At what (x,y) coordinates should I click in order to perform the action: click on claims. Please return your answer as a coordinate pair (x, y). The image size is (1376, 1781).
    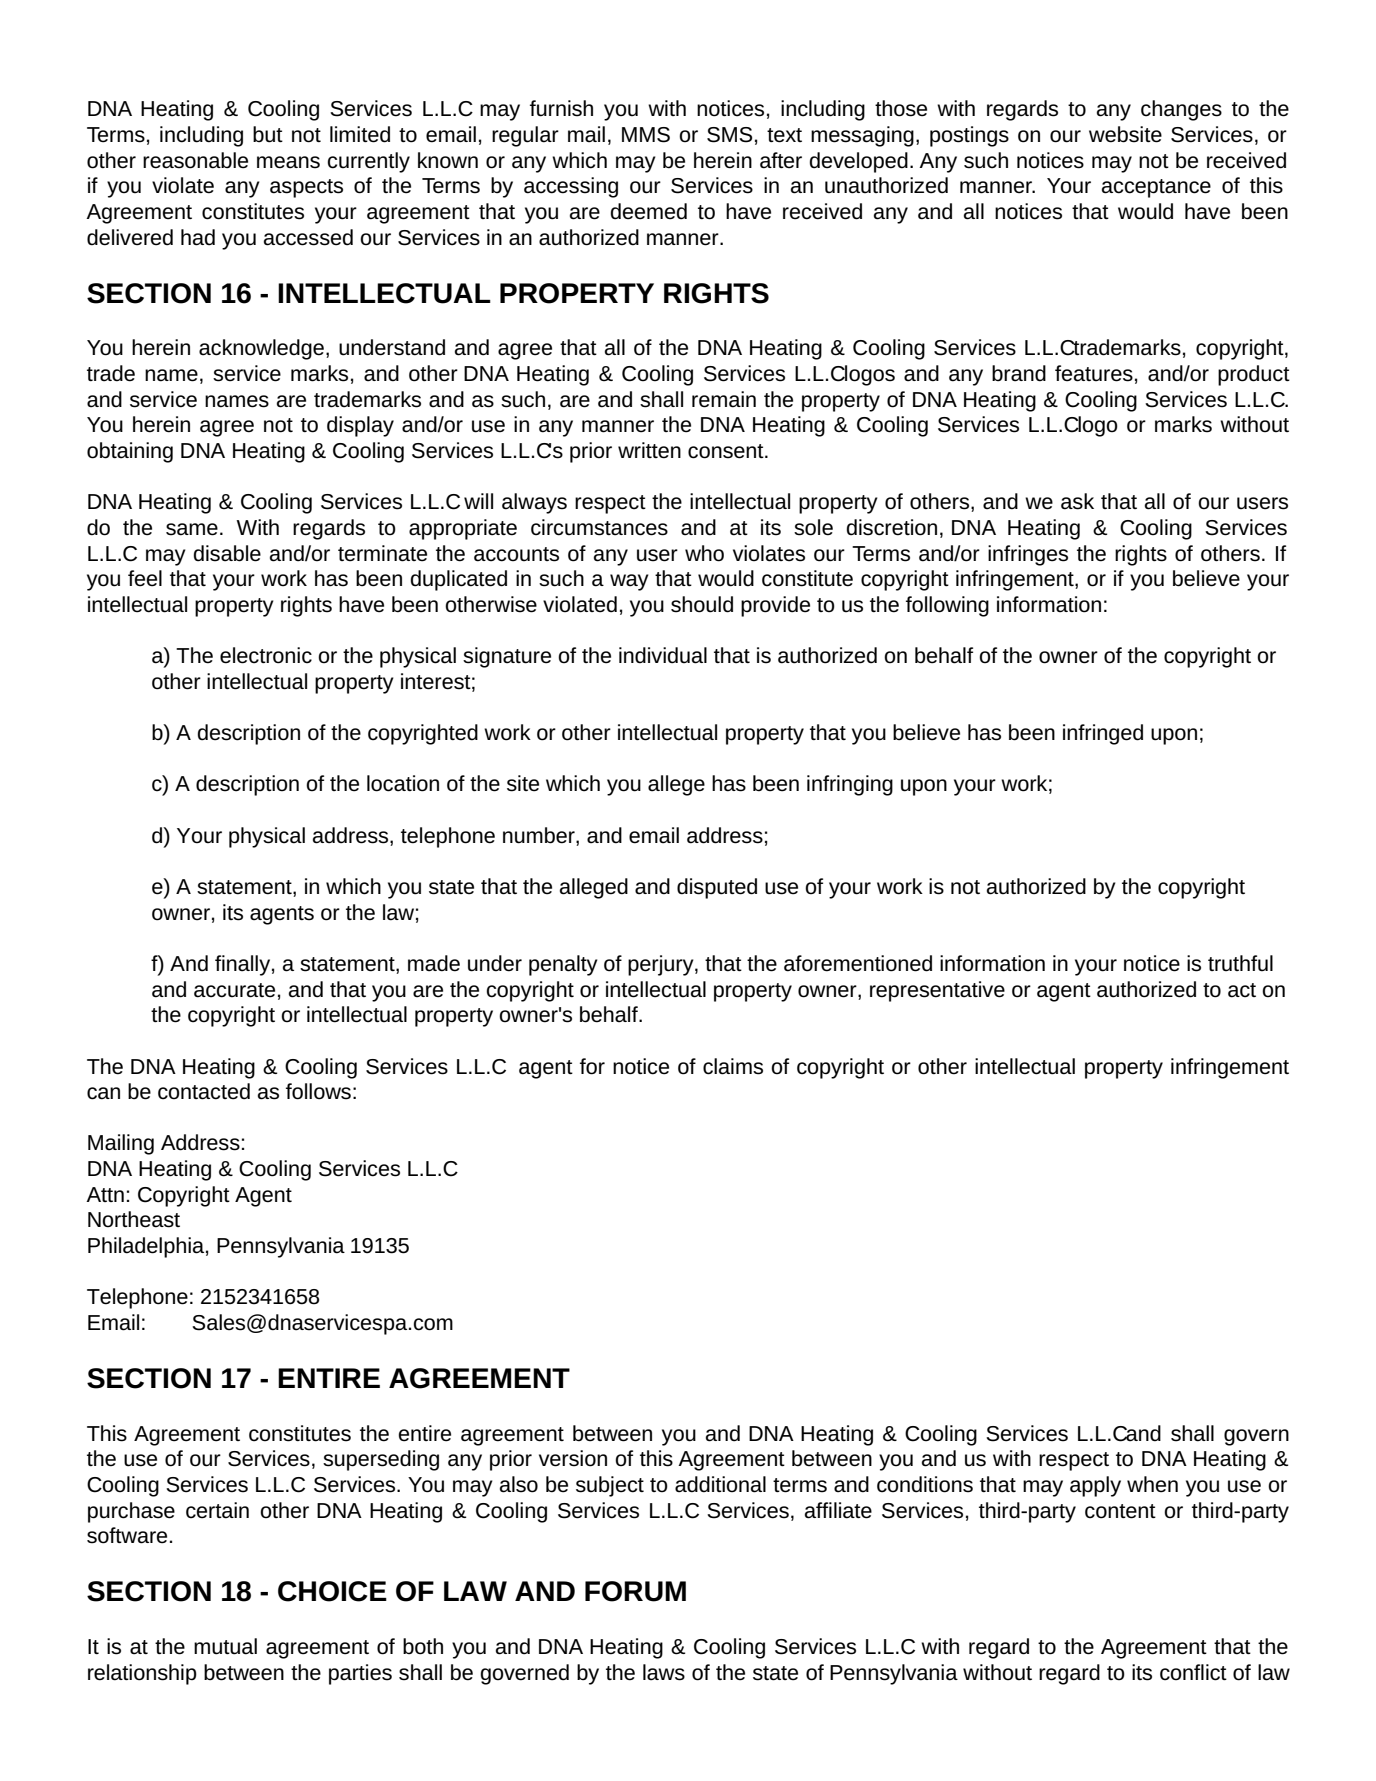
    Looking at the image, I should click on (733, 1066).
